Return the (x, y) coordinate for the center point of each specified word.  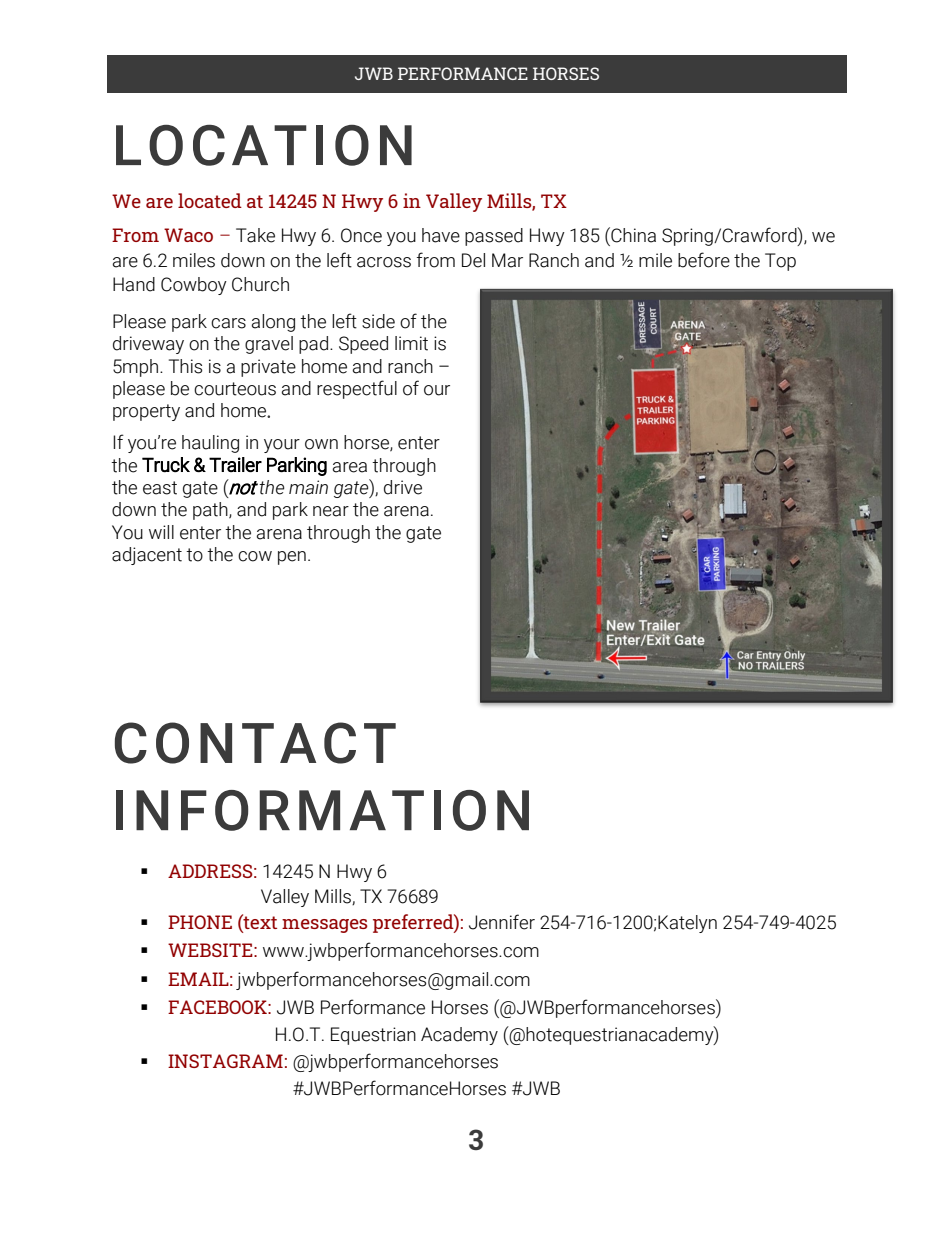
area (349, 467)
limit (411, 343)
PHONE (200, 922)
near (331, 511)
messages (325, 926)
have (441, 235)
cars (228, 323)
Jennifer (502, 922)
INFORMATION (322, 810)
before (704, 260)
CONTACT (255, 743)
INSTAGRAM (225, 1061)
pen (292, 558)
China (632, 235)
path (211, 511)
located (210, 200)
